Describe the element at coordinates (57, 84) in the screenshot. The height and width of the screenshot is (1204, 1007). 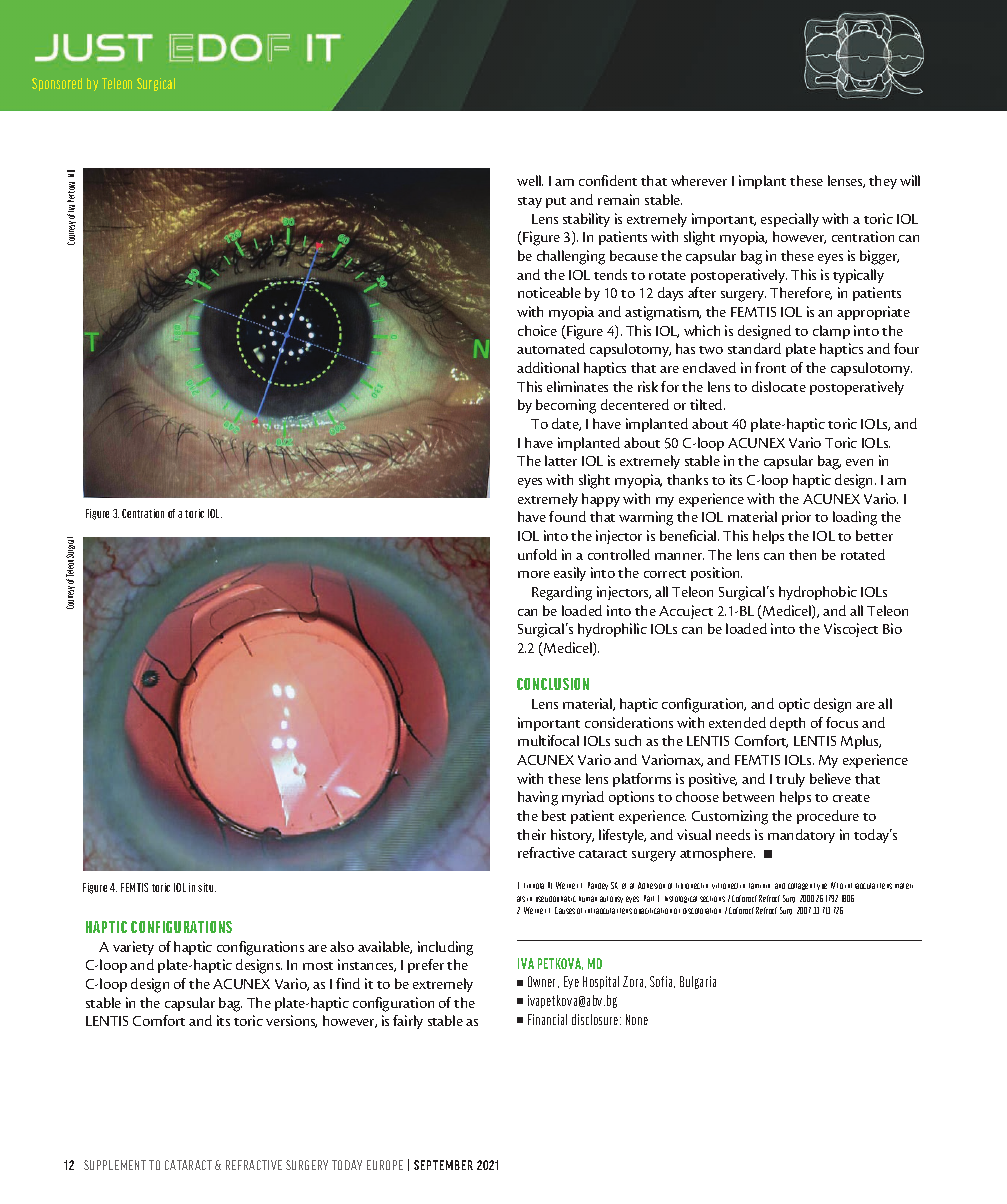
I see `Sponsored` at that location.
